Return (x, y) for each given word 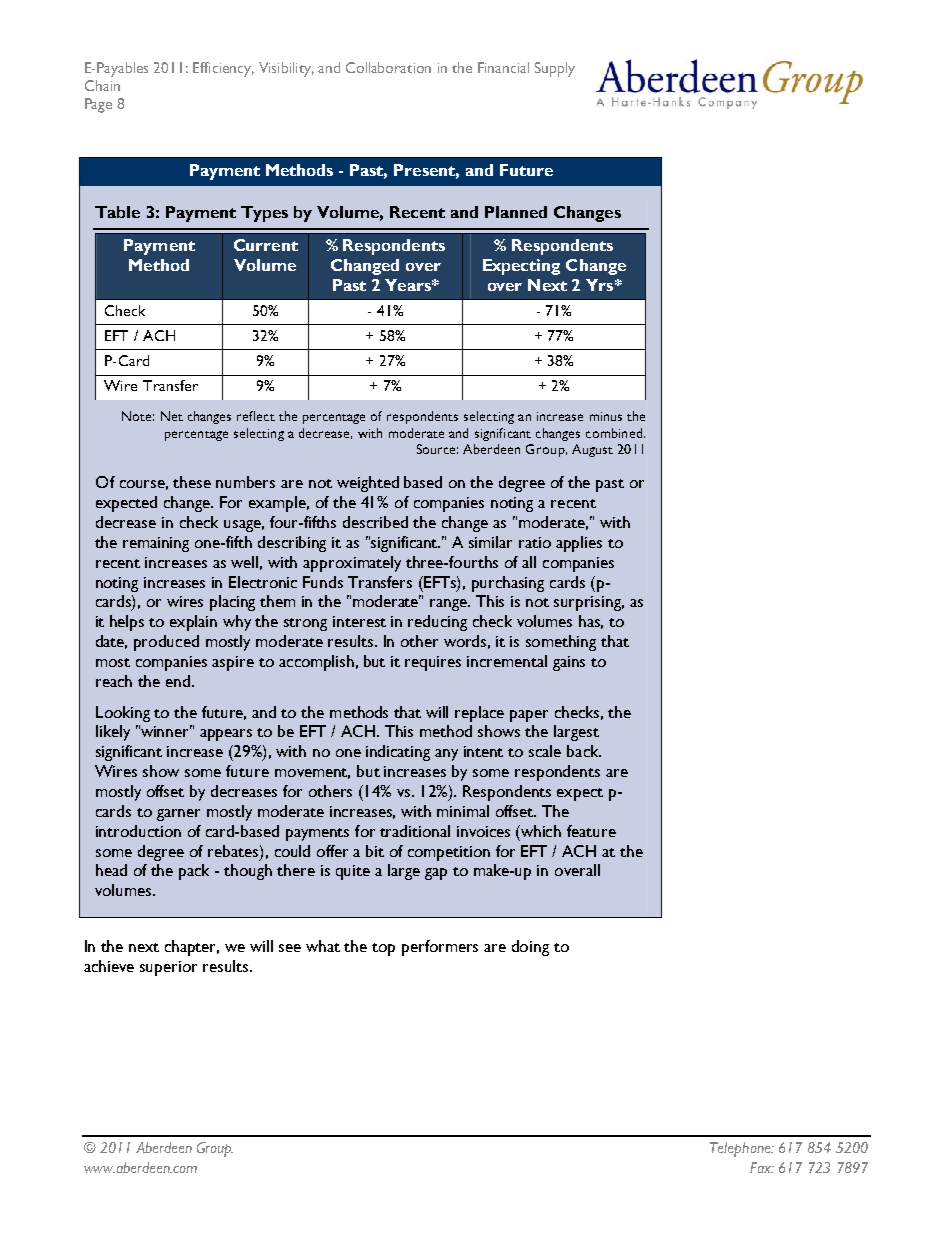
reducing (437, 623)
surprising (589, 603)
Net (172, 416)
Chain (102, 85)
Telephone (741, 1149)
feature (591, 831)
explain (193, 623)
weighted (368, 484)
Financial (503, 67)
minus (606, 416)
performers (440, 948)
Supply (555, 69)
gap (436, 874)
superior (168, 968)
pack (194, 872)
